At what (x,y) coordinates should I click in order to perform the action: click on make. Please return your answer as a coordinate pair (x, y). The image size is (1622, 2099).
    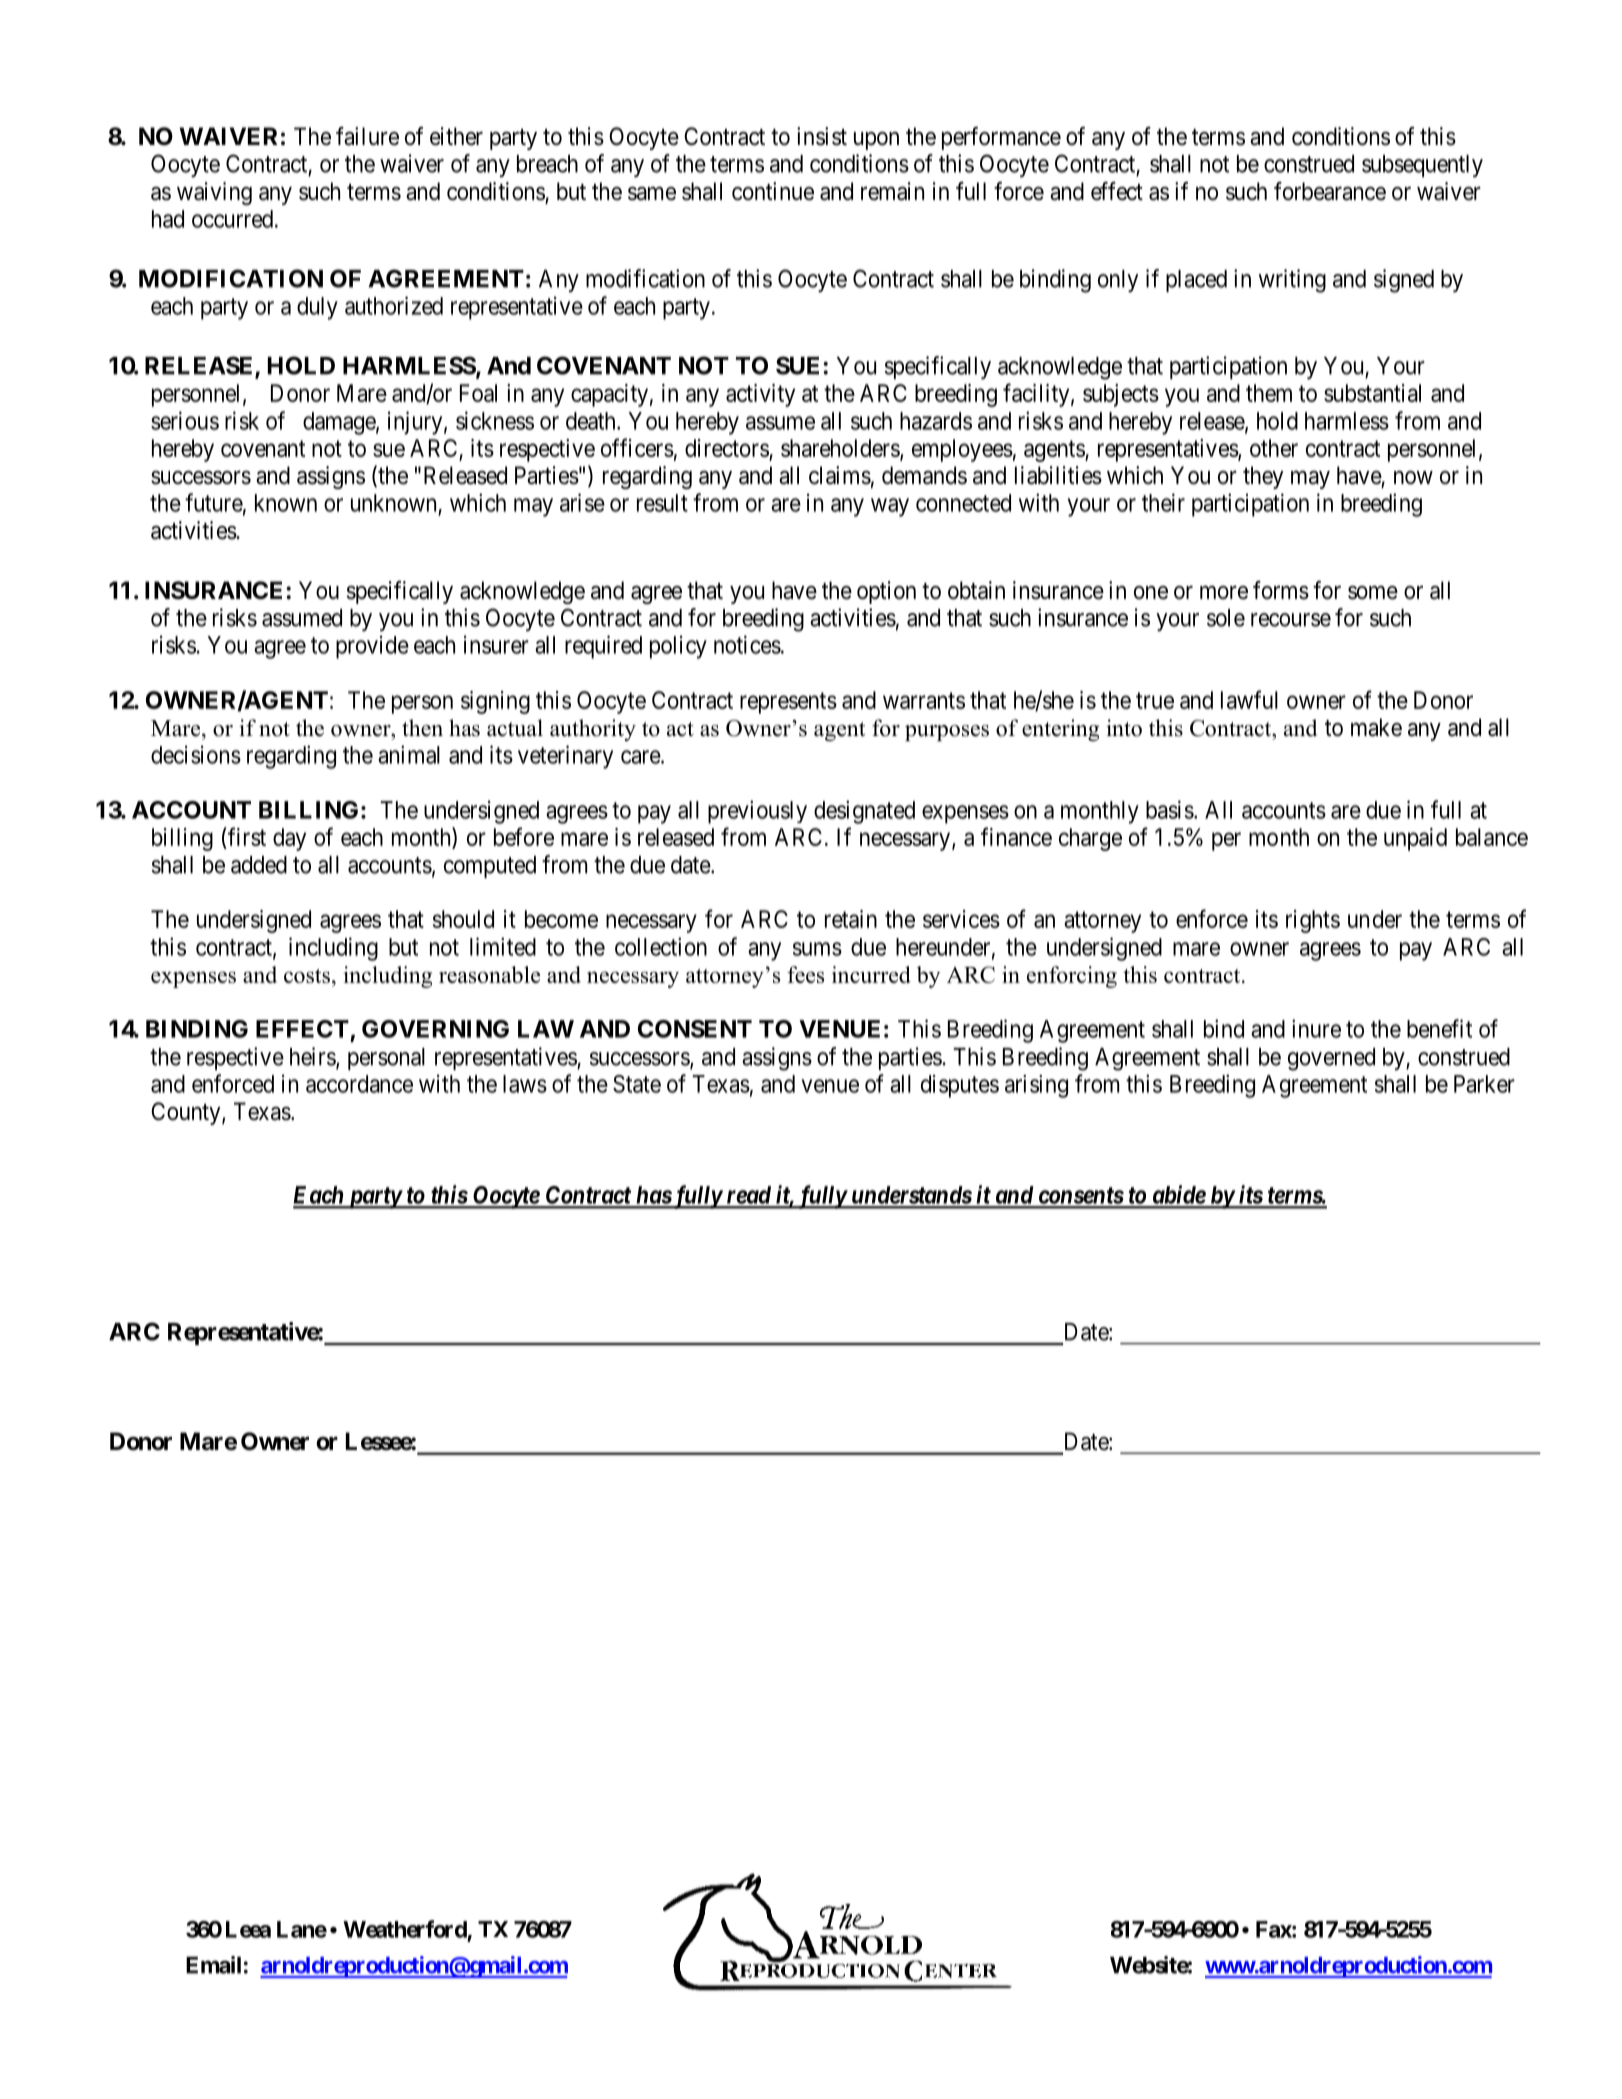
    Looking at the image, I should click on (1376, 727).
